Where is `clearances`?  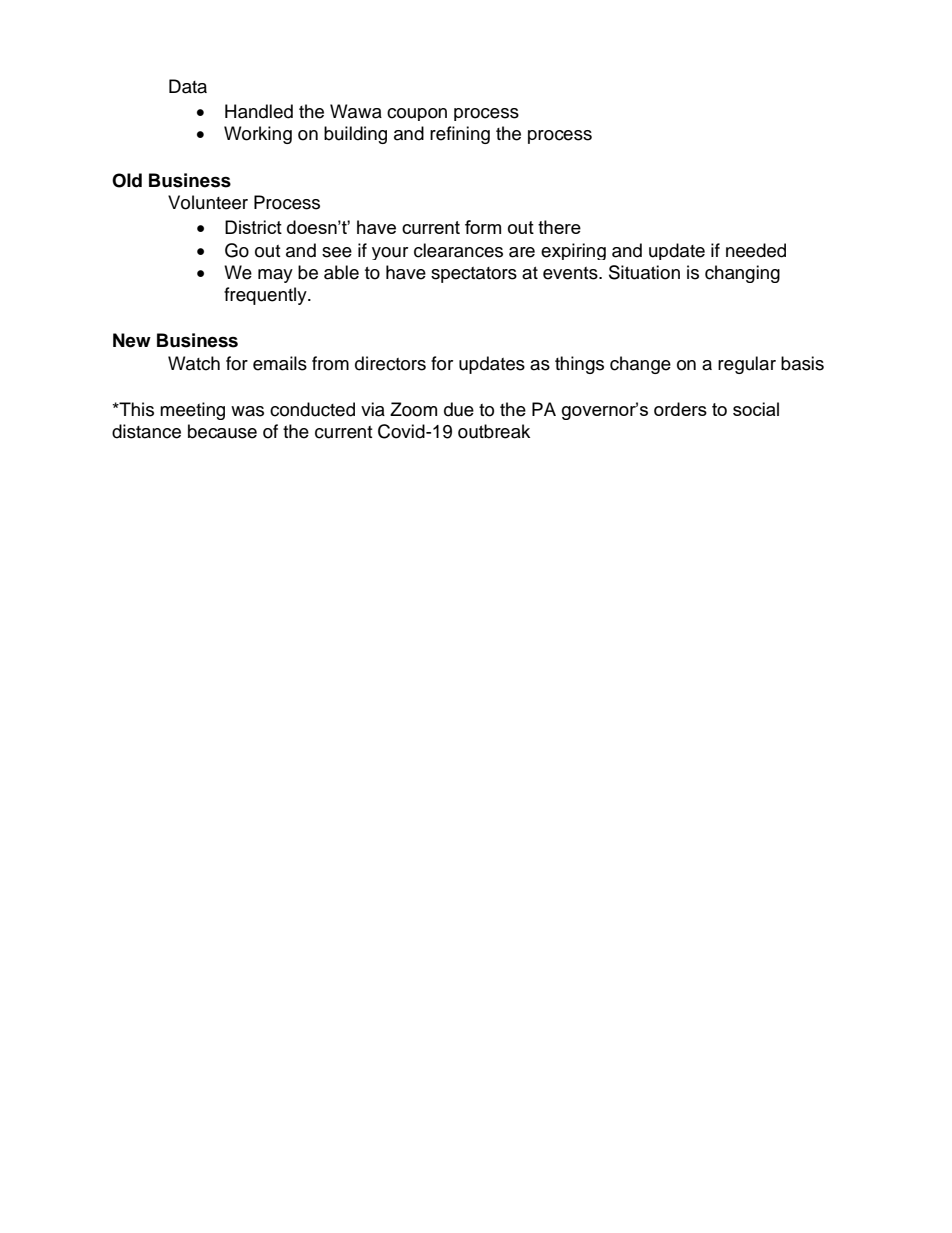
clearances is located at coordinates (458, 250).
